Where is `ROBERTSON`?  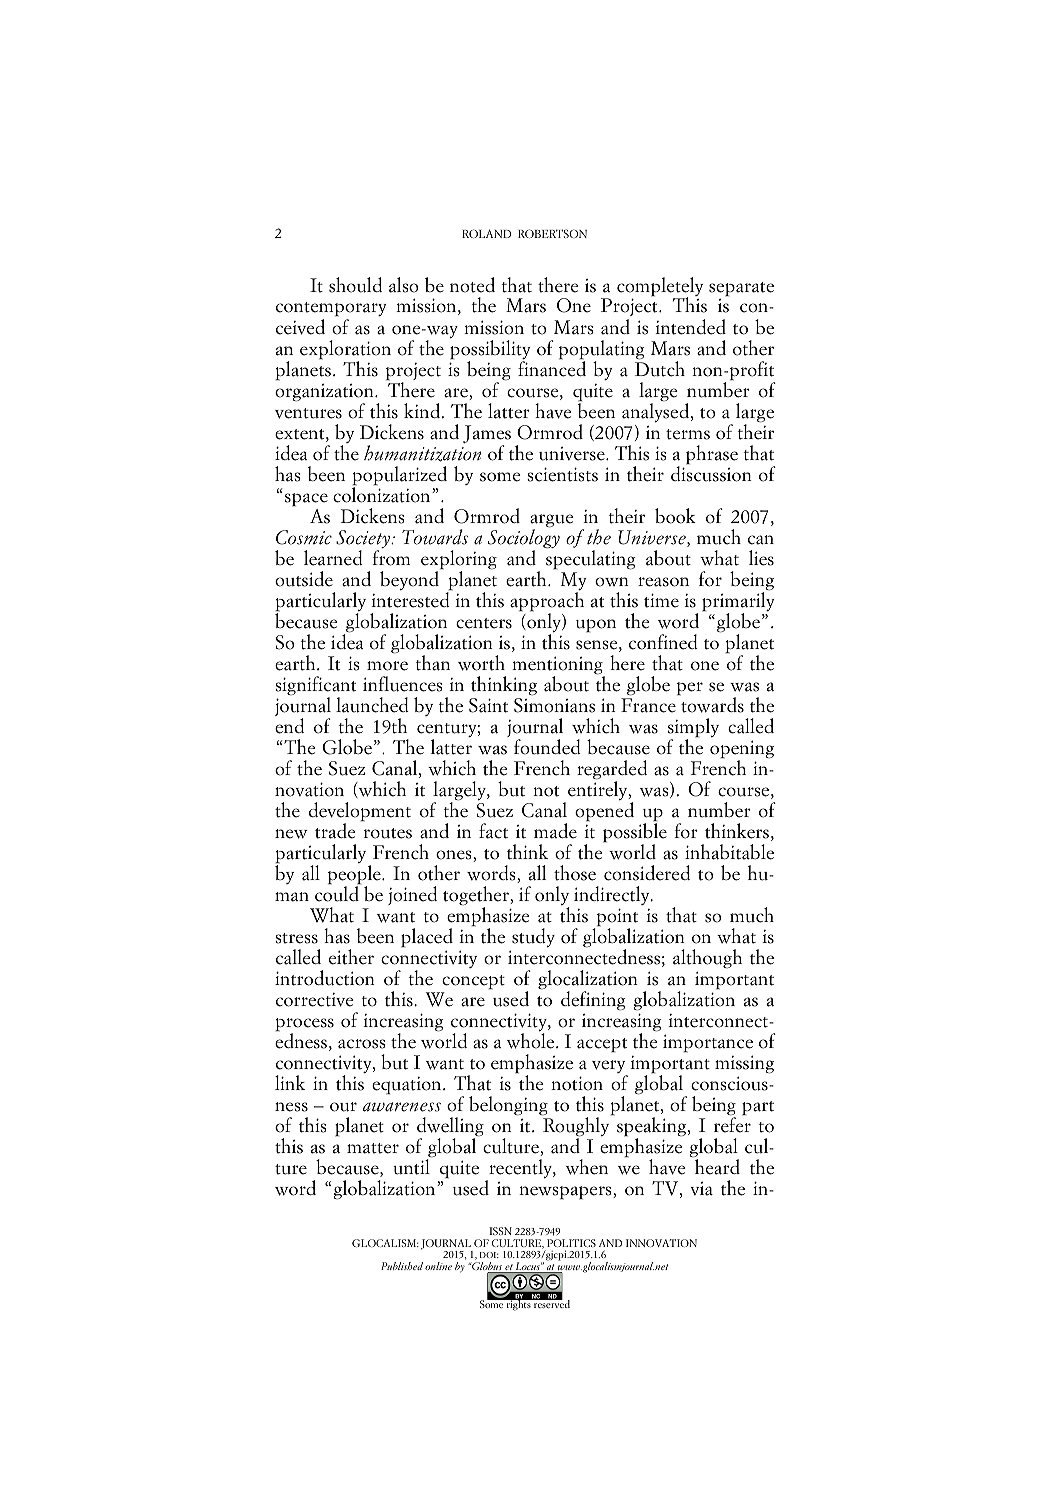
ROBERTSON is located at coordinates (552, 233).
